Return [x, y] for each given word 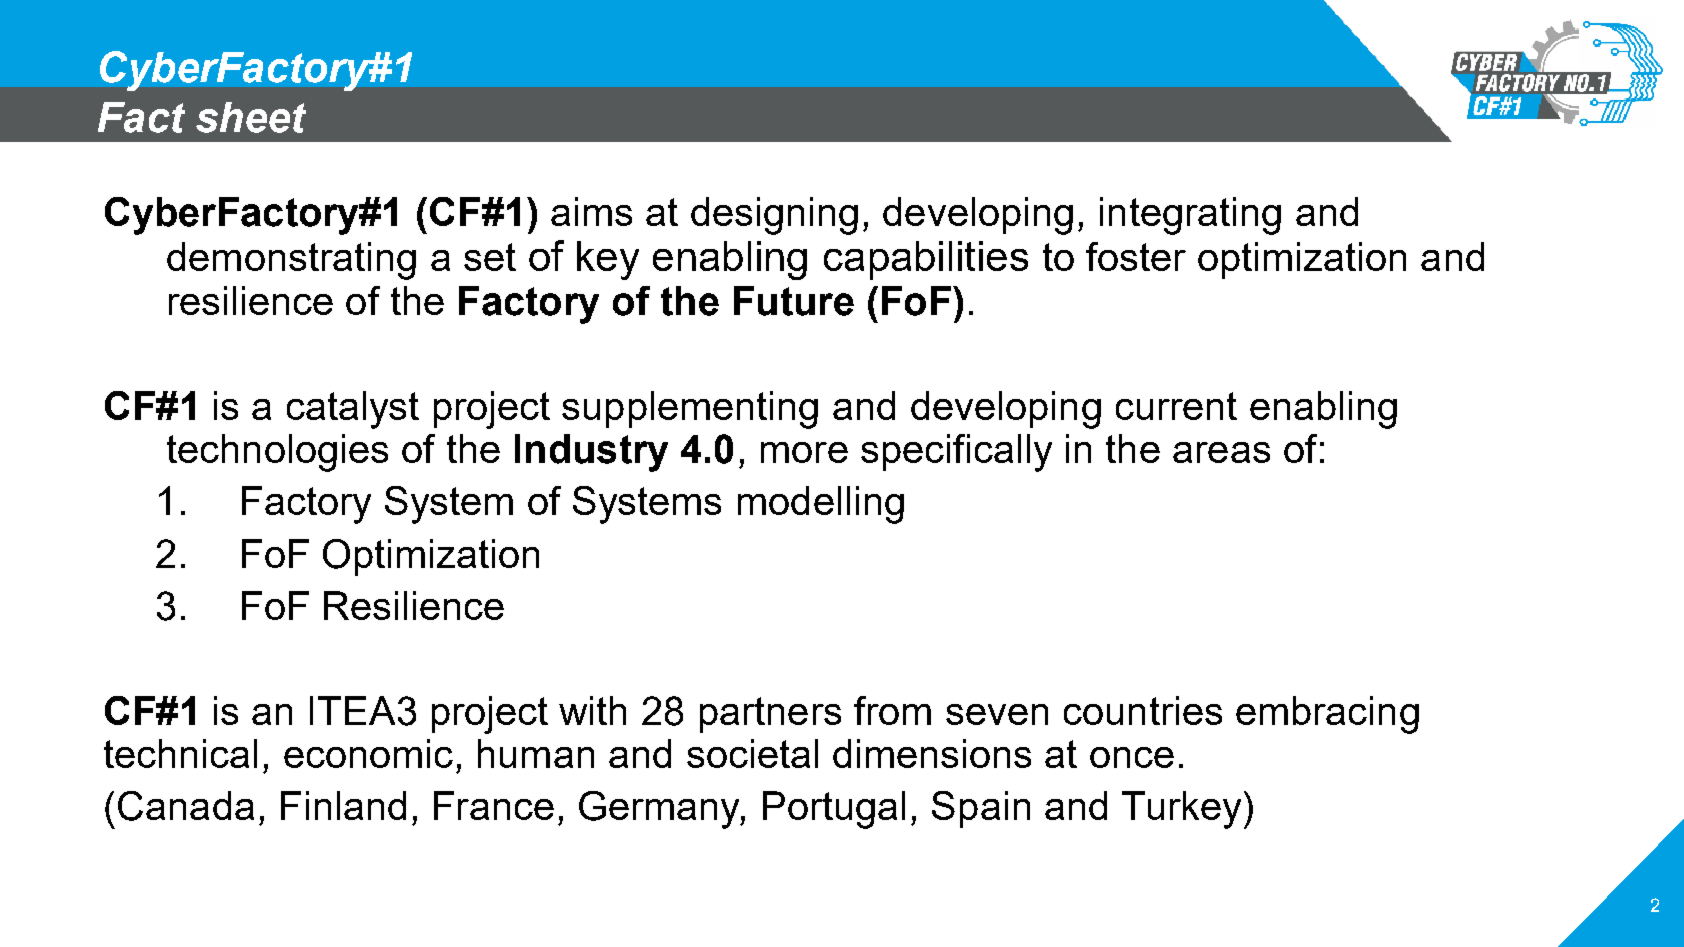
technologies [277, 453]
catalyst [353, 410]
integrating [1190, 216]
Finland [343, 805]
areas [1221, 452]
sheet [251, 117]
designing [774, 216]
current [1176, 406]
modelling [821, 505]
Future [794, 301]
